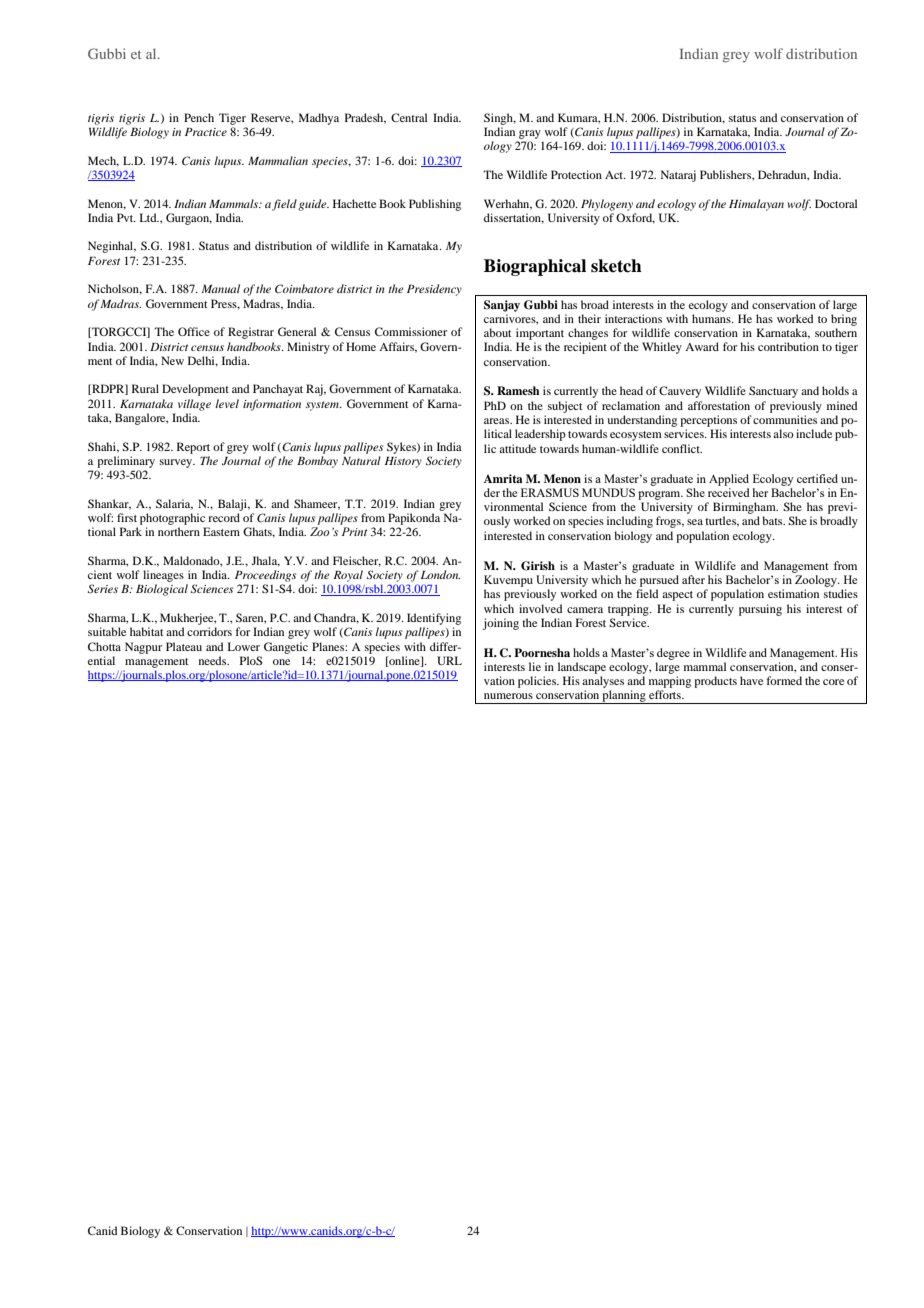 This screenshot has width=924, height=1308. Describe the element at coordinates (179, 531) in the screenshot. I see `northern` at that location.
